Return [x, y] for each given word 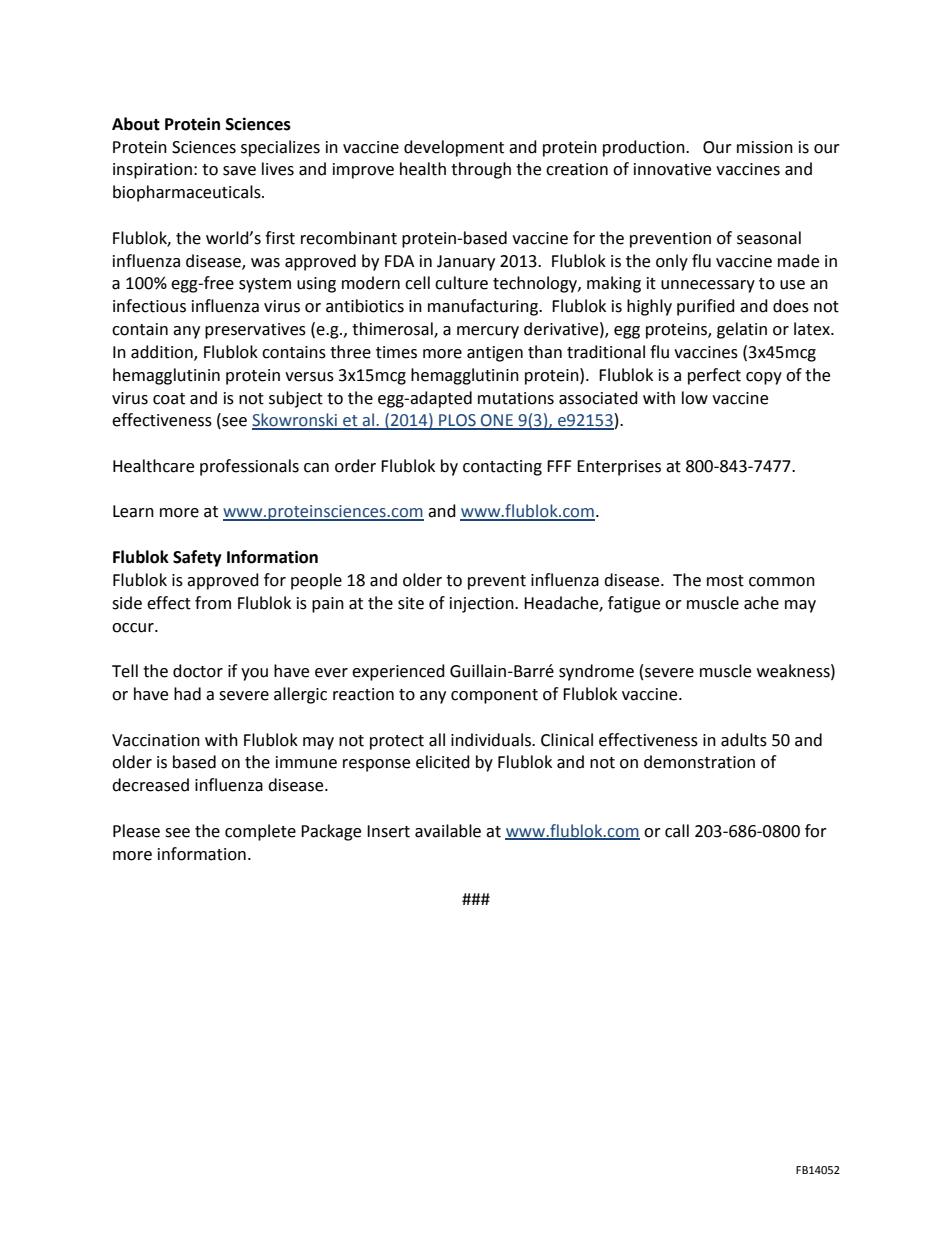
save [239, 171]
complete [260, 832]
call [677, 831]
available [448, 831]
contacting [502, 468]
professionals [249, 467]
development [454, 148]
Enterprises [619, 468]
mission [765, 147]
